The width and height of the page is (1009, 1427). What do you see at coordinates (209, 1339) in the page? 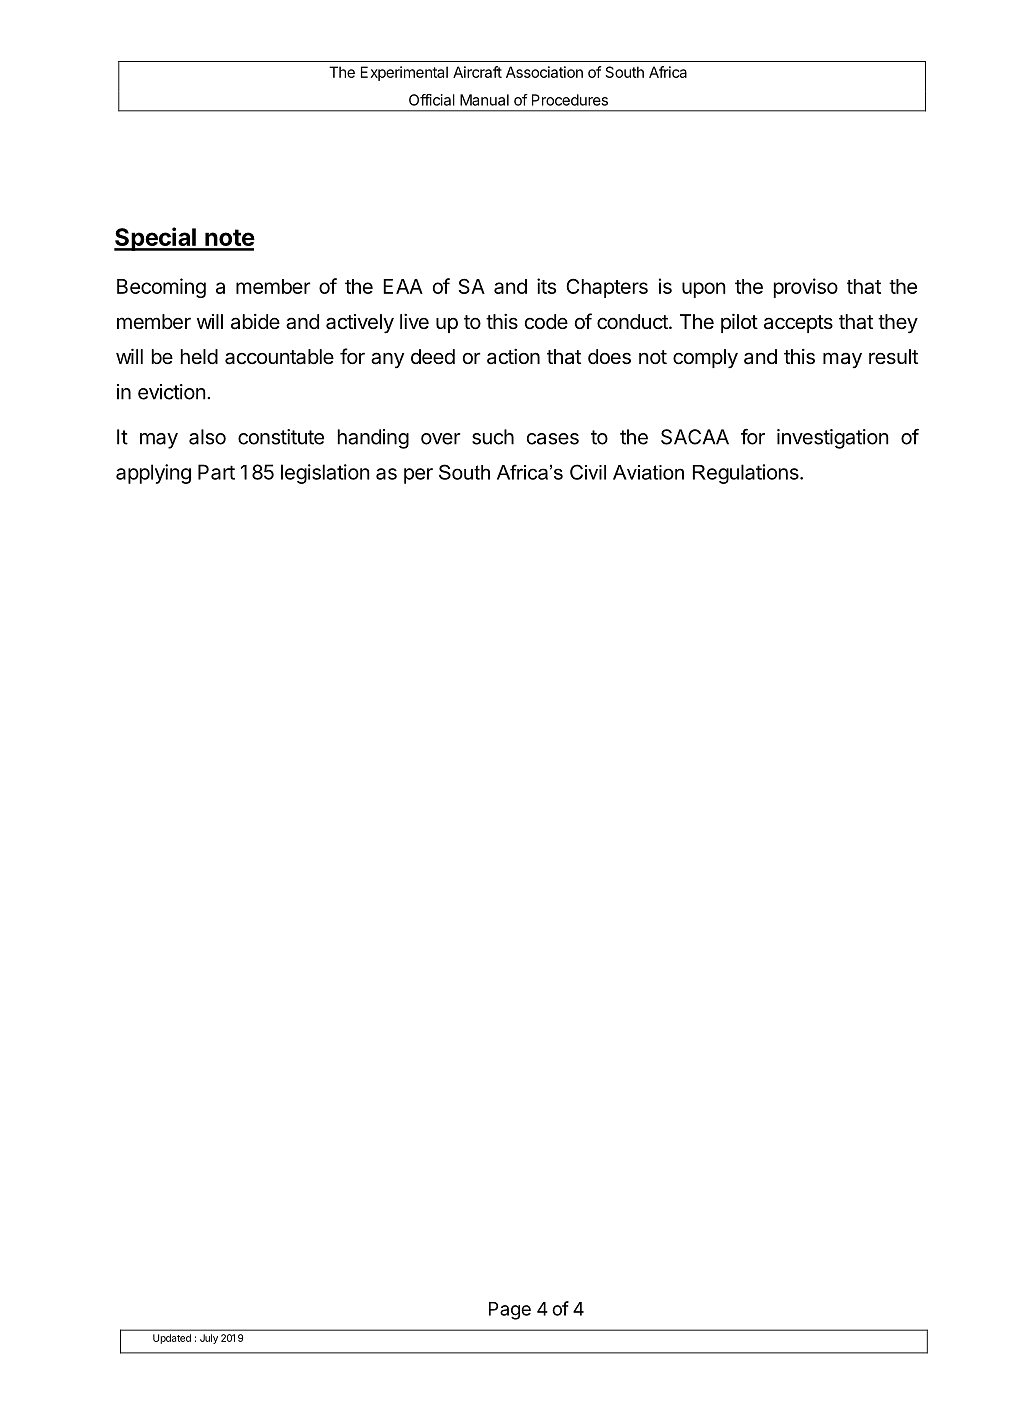
I see `July` at bounding box center [209, 1339].
